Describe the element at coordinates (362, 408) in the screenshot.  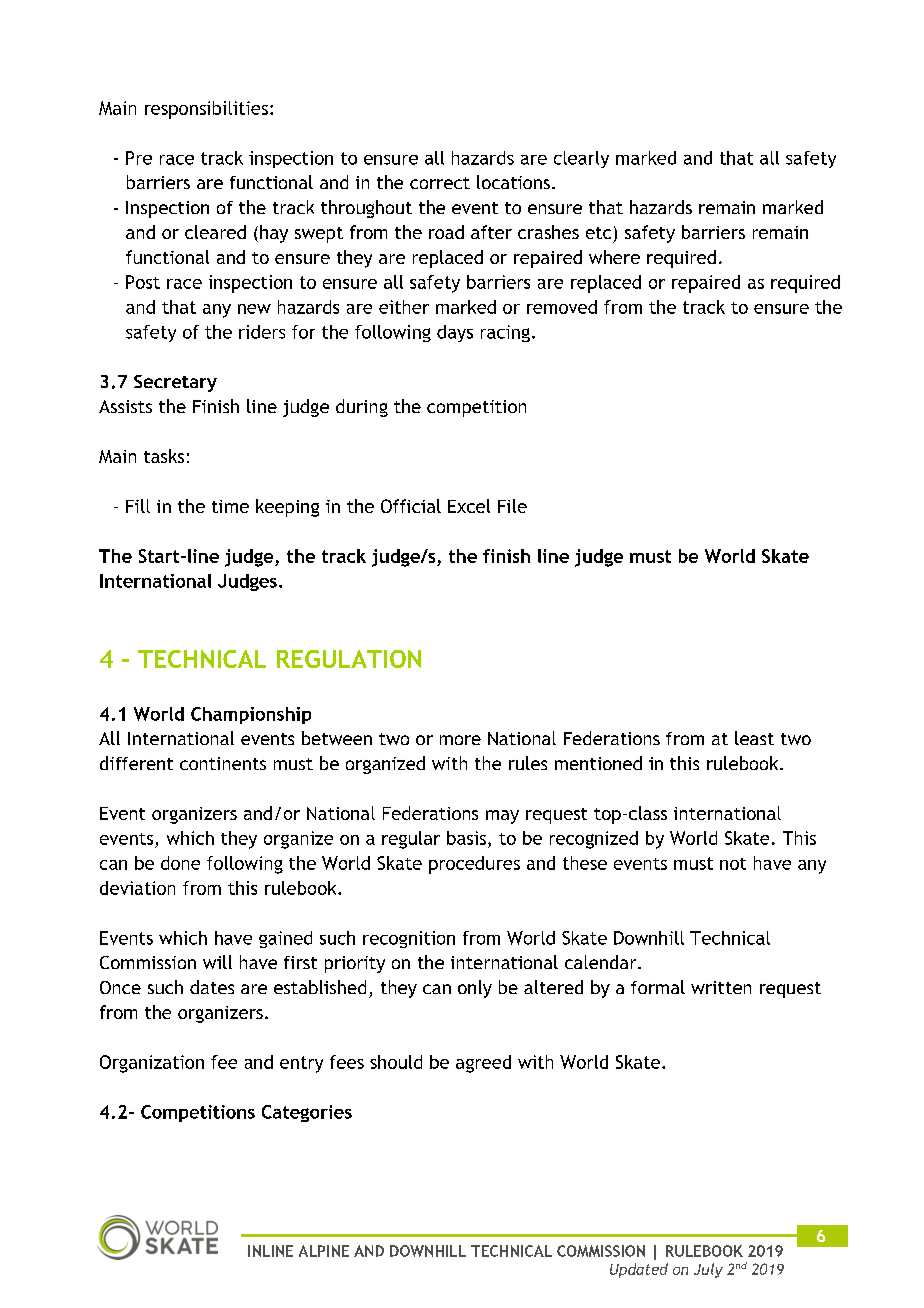
I see `during` at that location.
